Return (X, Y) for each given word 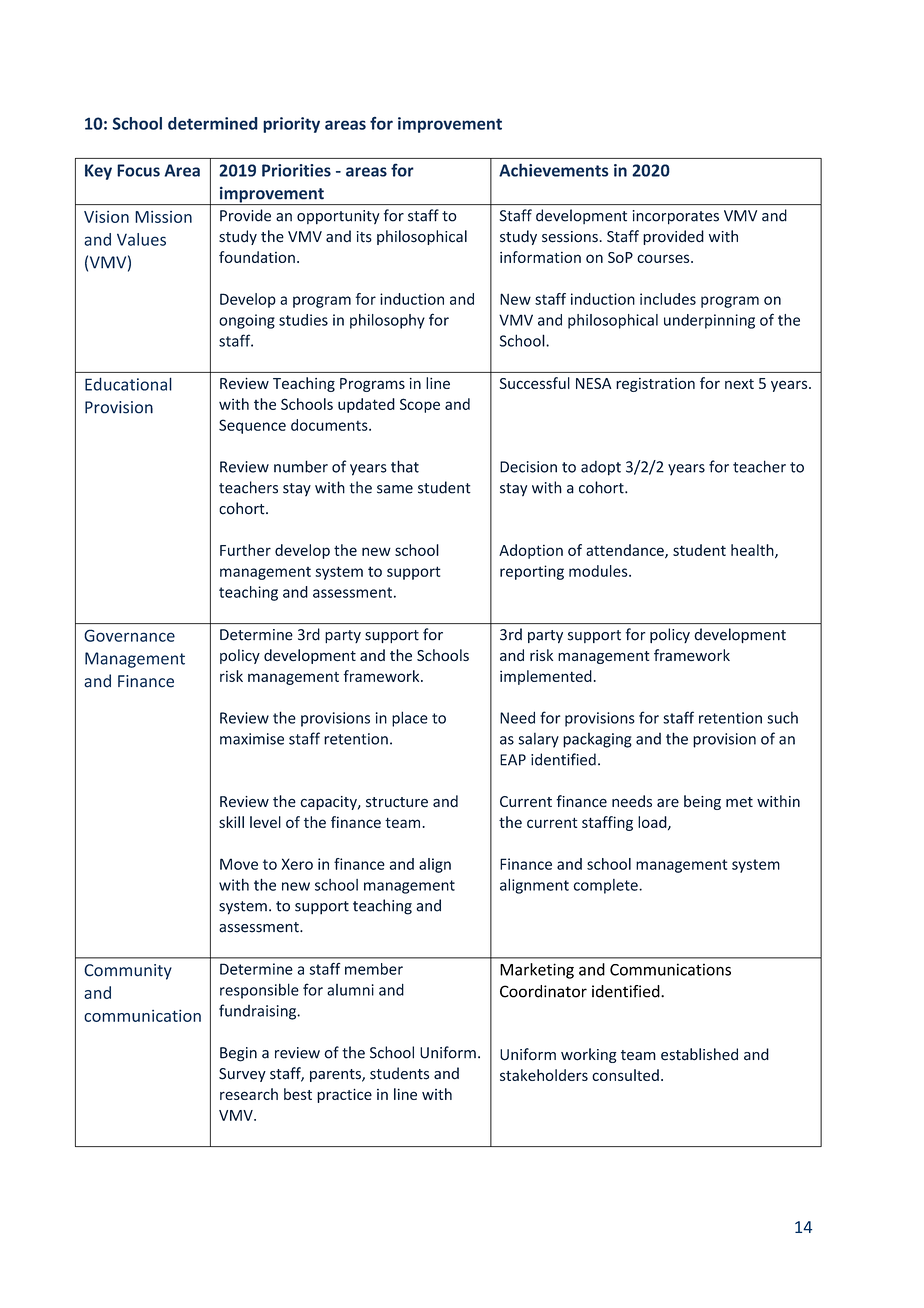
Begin (238, 1054)
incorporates (676, 217)
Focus (138, 170)
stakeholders (544, 1075)
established (699, 1054)
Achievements (554, 170)
